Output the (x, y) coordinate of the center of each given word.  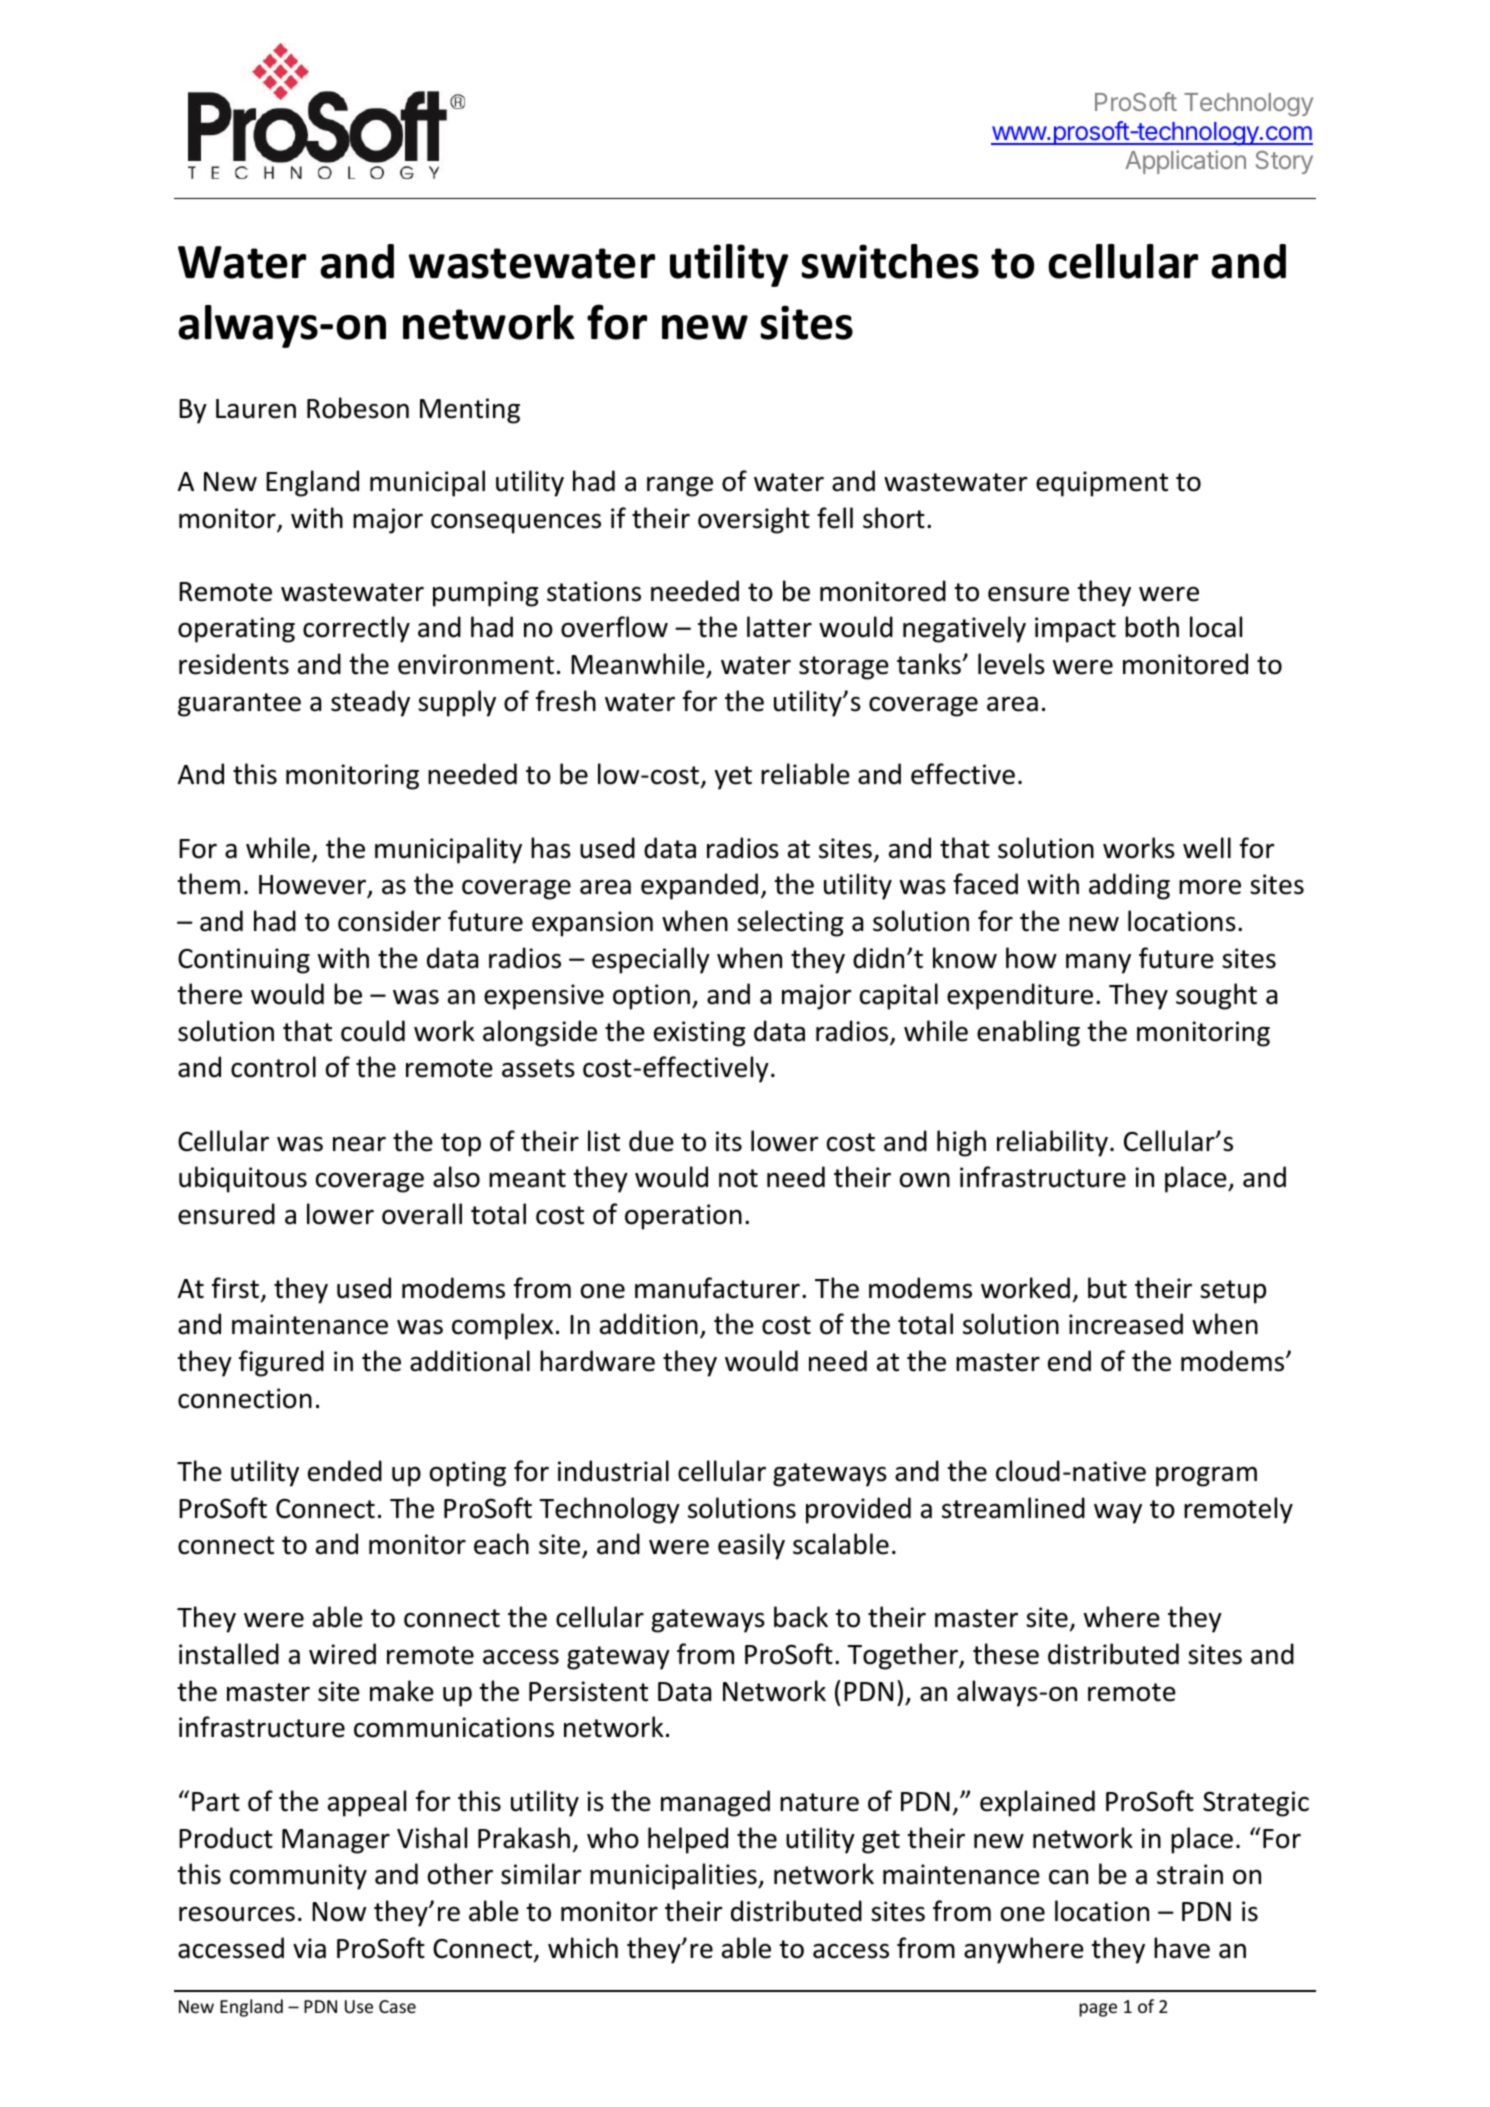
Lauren (256, 409)
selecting (790, 923)
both (1152, 627)
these (1006, 1654)
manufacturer (717, 1288)
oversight (754, 520)
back (801, 1617)
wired (342, 1654)
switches (890, 261)
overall (422, 1214)
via (309, 1948)
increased (1126, 1324)
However (314, 886)
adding (1129, 886)
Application (1185, 162)
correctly (356, 629)
